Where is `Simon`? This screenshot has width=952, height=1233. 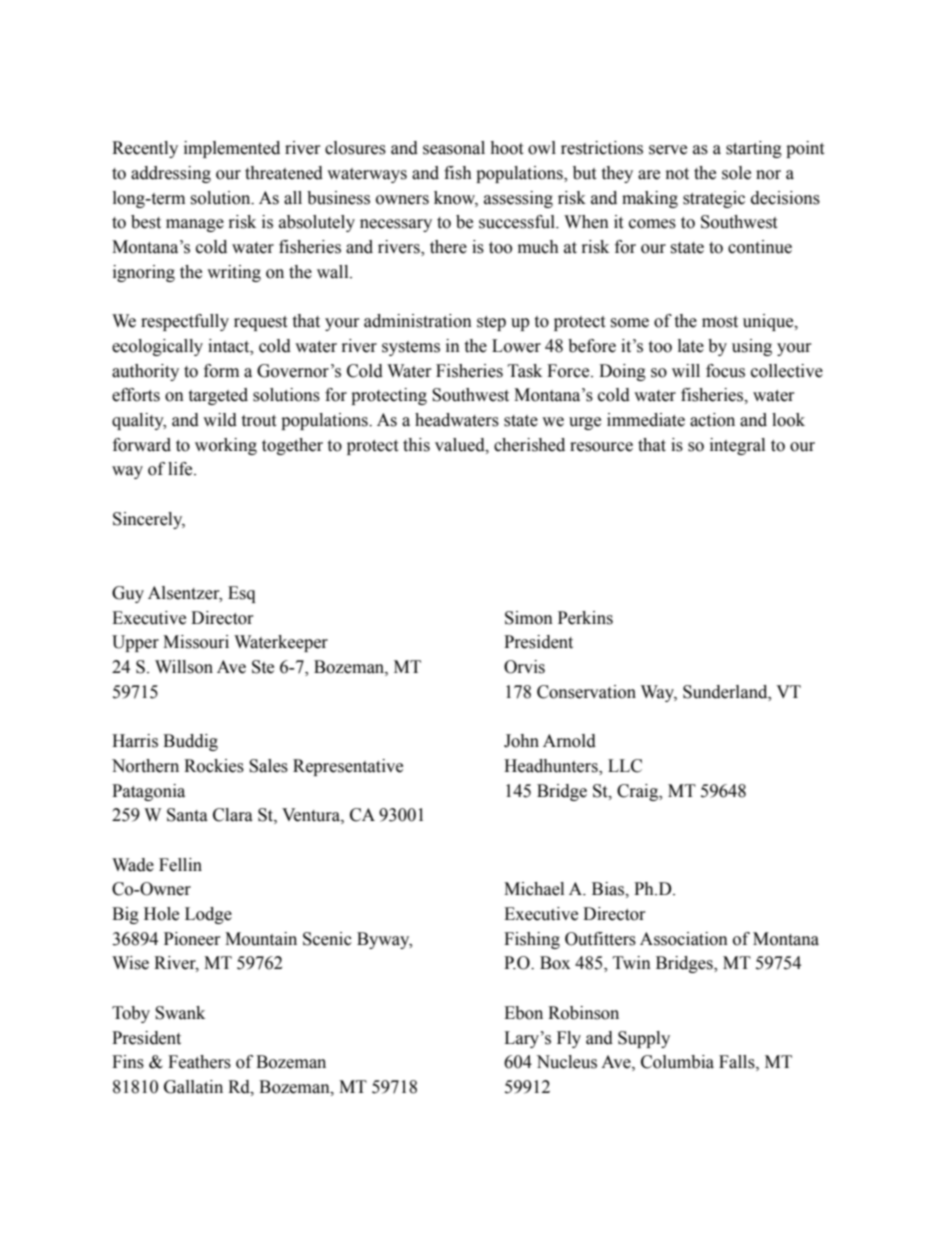 Simon is located at coordinates (529, 618).
